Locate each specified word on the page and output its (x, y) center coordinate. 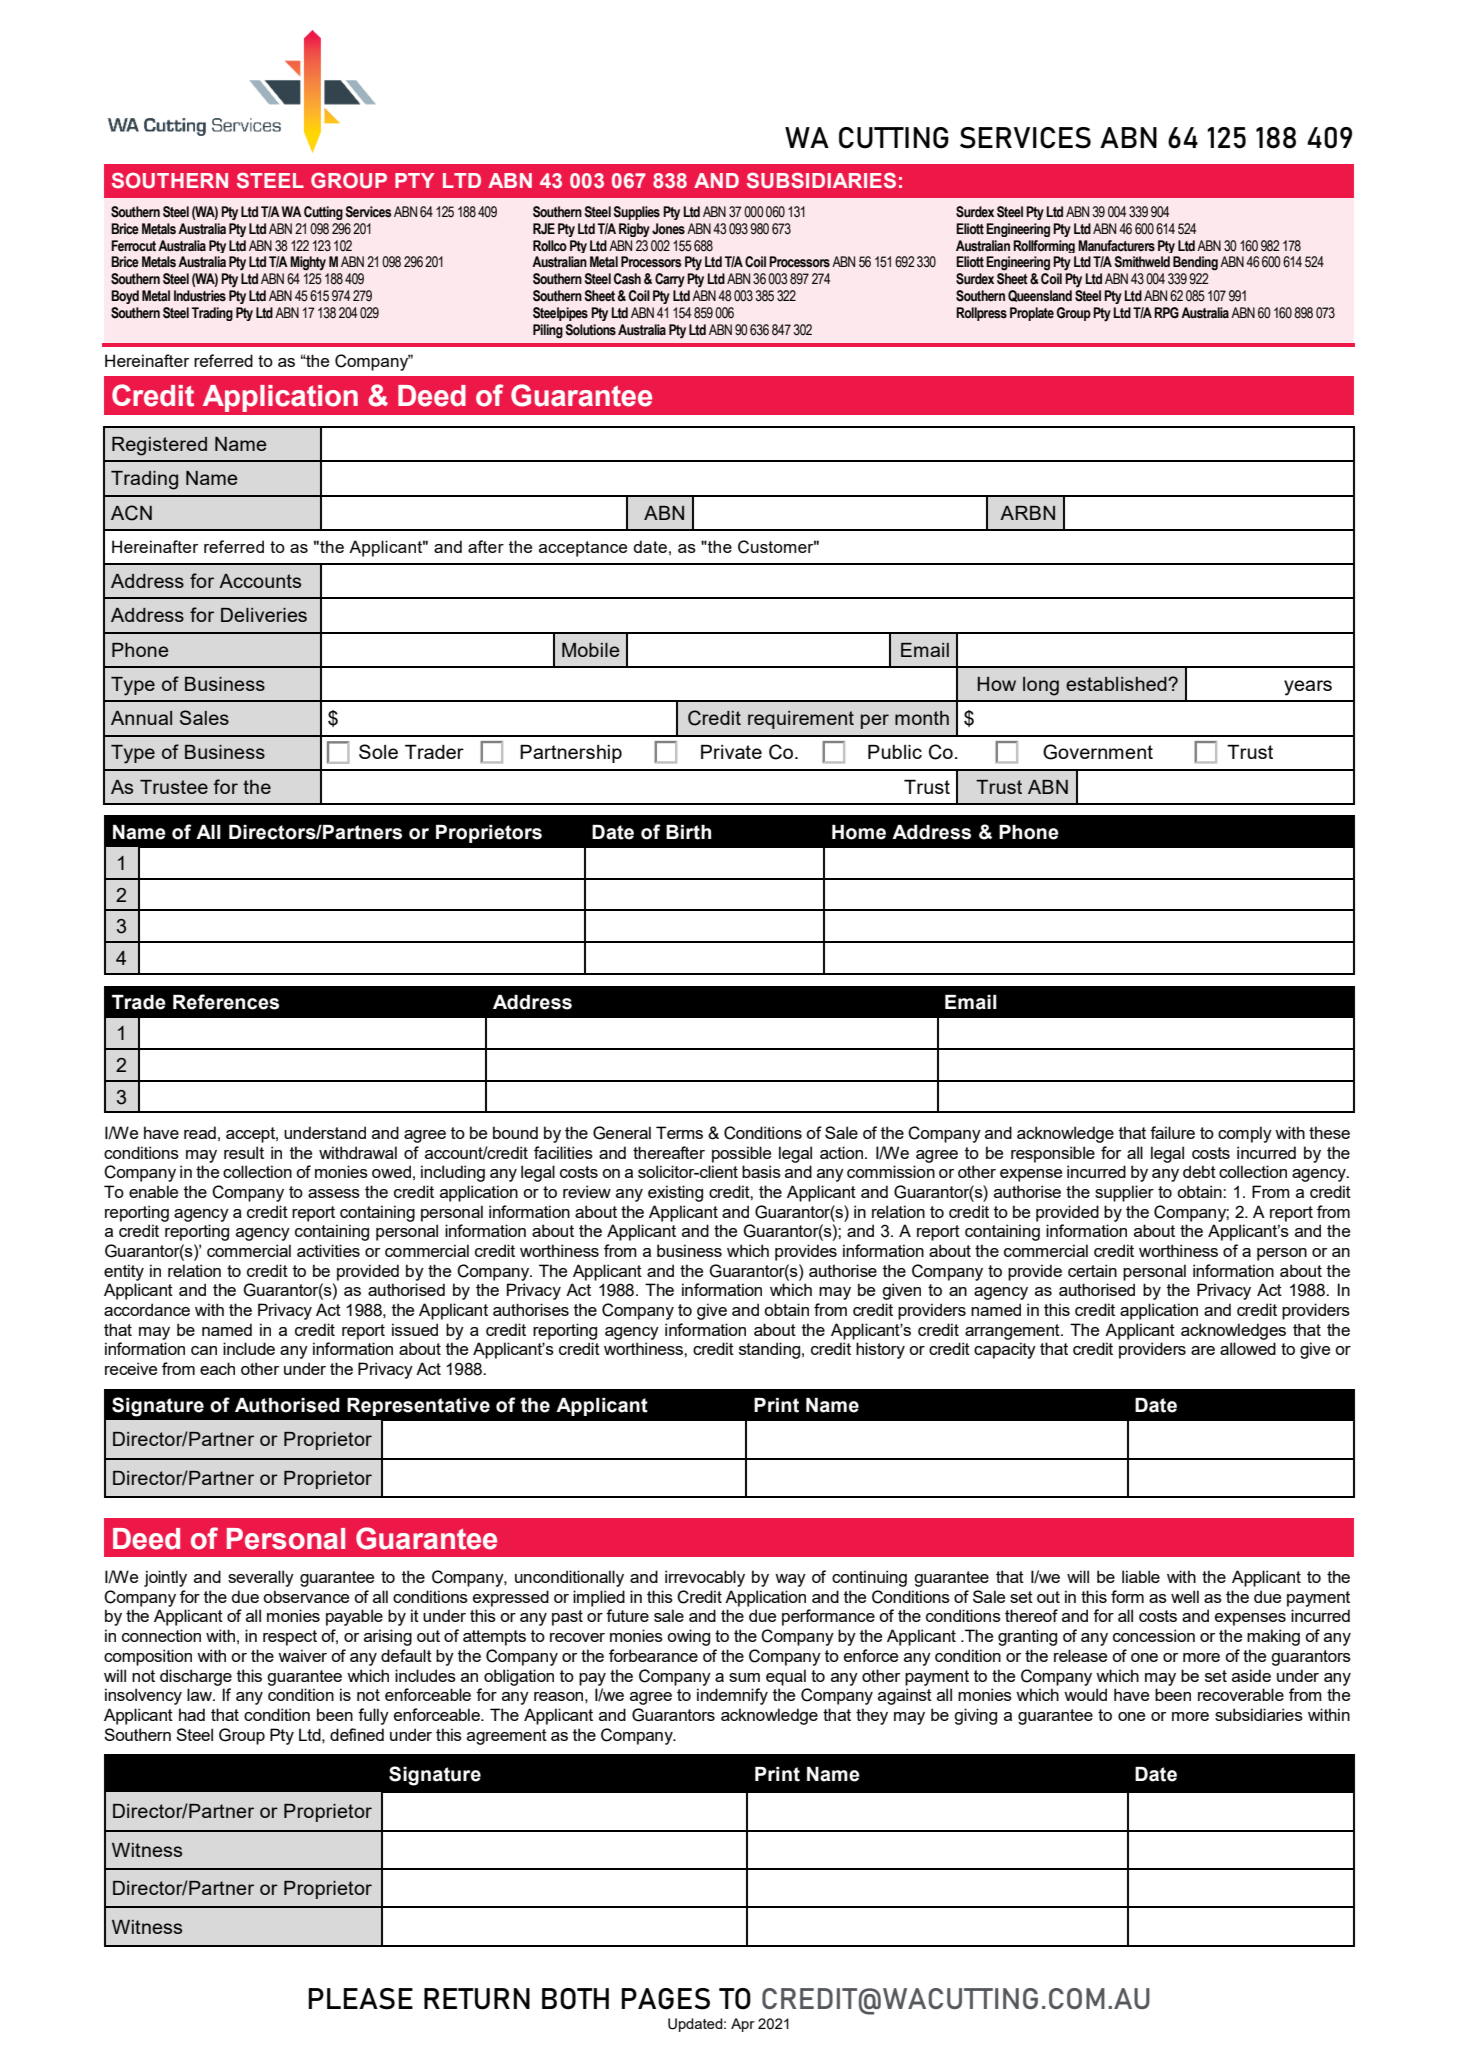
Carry (670, 280)
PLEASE (360, 1999)
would (1085, 1694)
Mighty (308, 263)
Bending (1195, 263)
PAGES (665, 1999)
